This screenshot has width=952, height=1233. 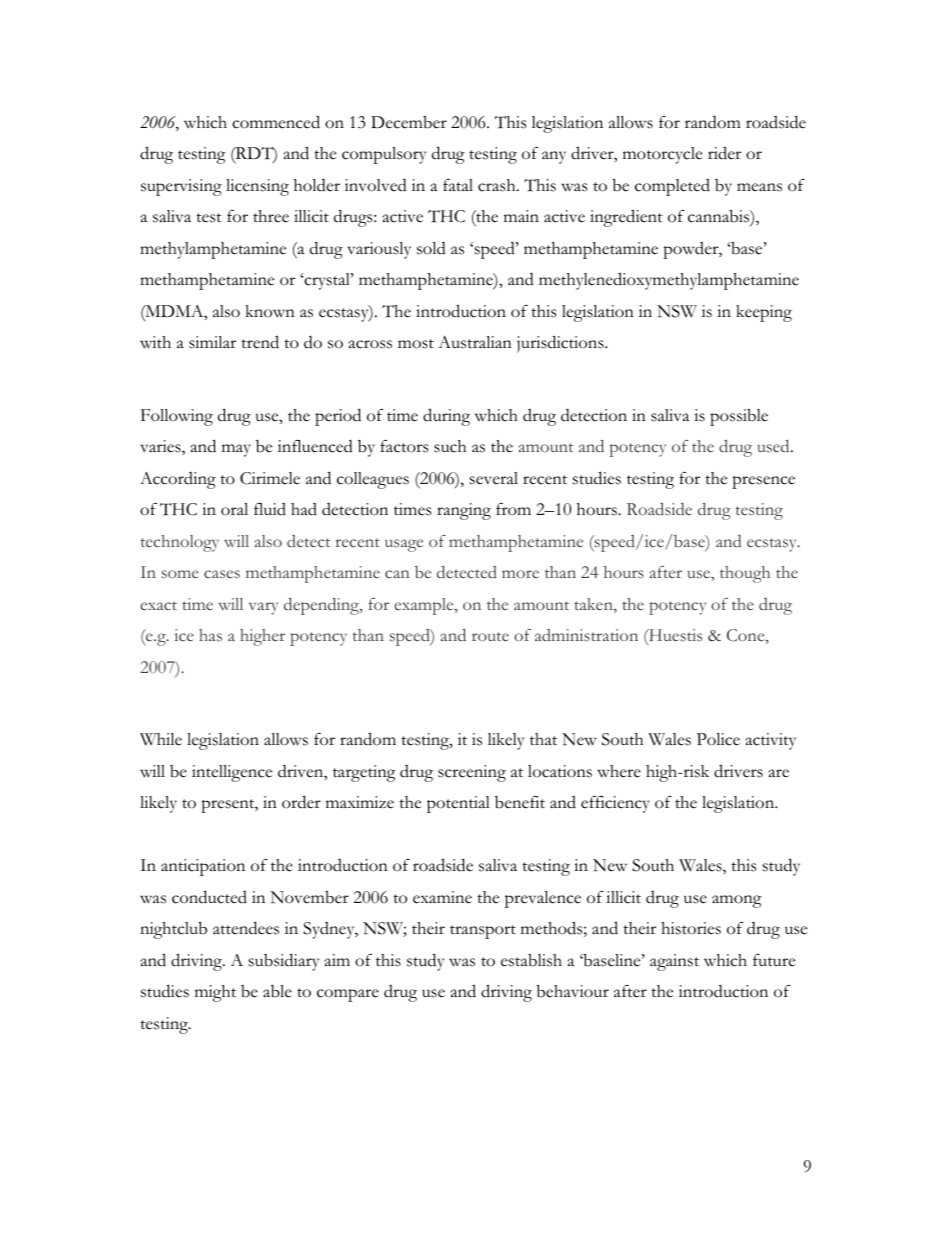 I want to click on fatal, so click(x=458, y=185).
